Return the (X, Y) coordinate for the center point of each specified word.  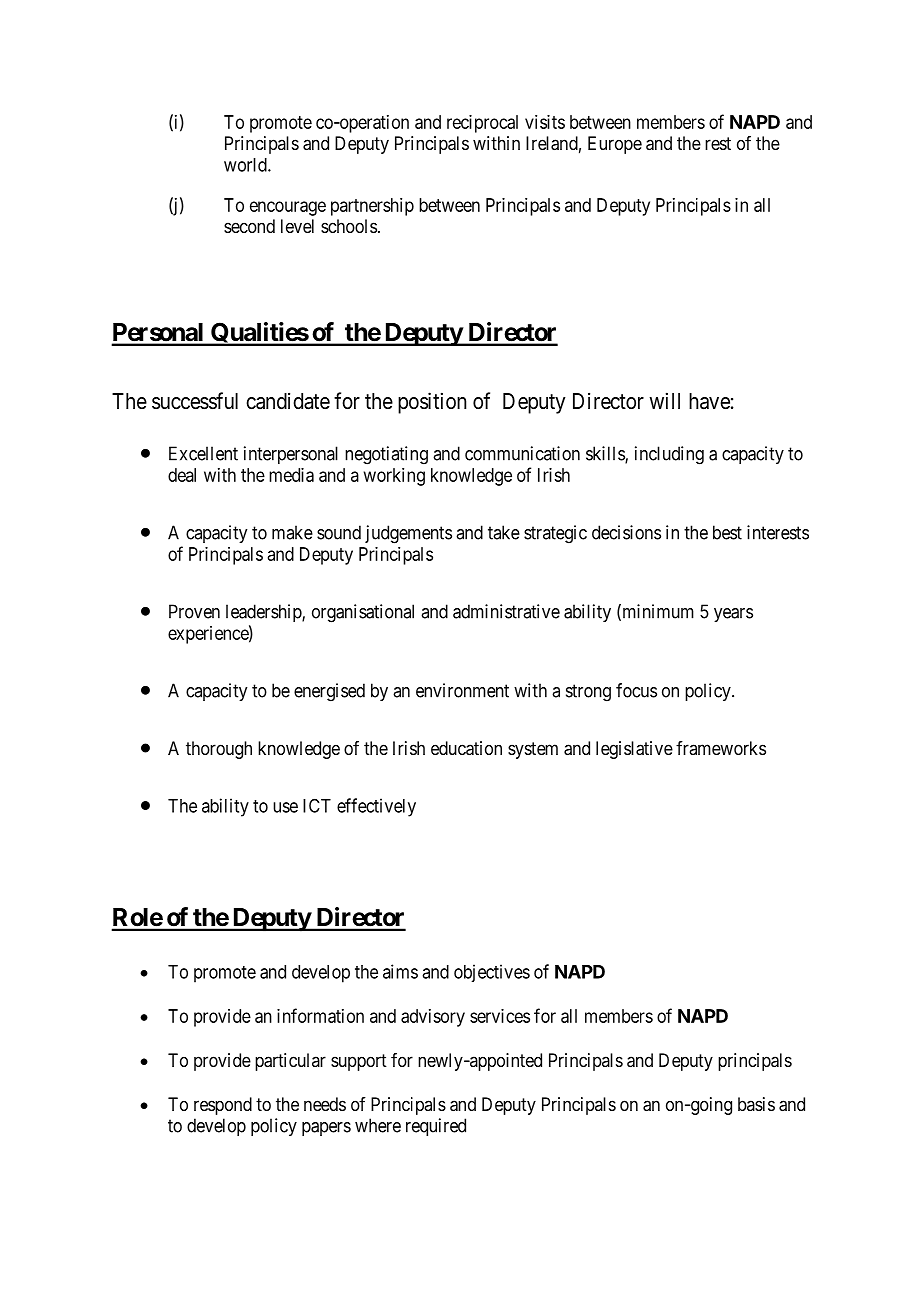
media (291, 475)
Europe (615, 145)
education (466, 748)
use (285, 807)
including (669, 455)
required (436, 1127)
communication (522, 453)
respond (223, 1106)
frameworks (721, 748)
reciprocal (482, 124)
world (246, 165)
